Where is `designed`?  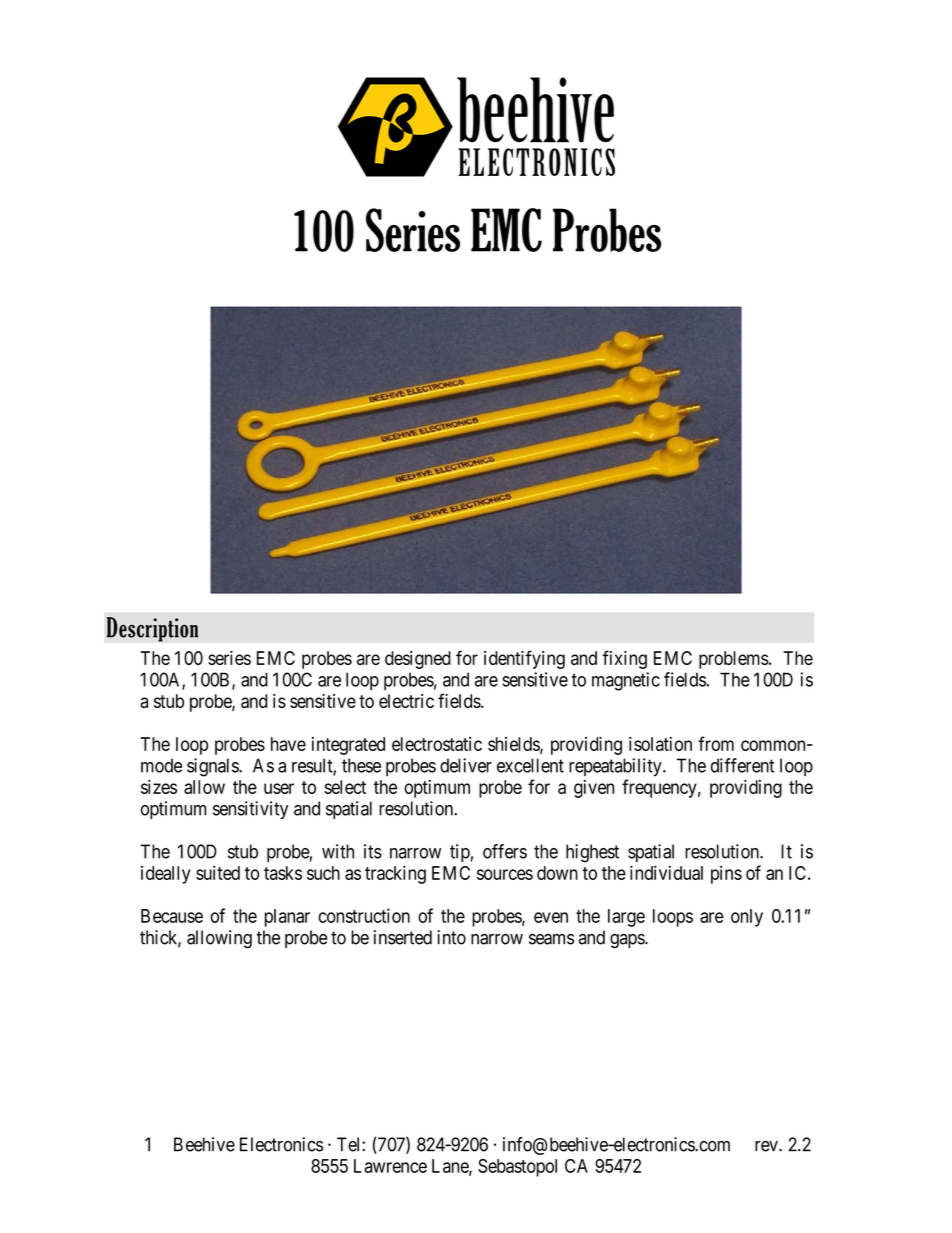
designed is located at coordinates (418, 660).
